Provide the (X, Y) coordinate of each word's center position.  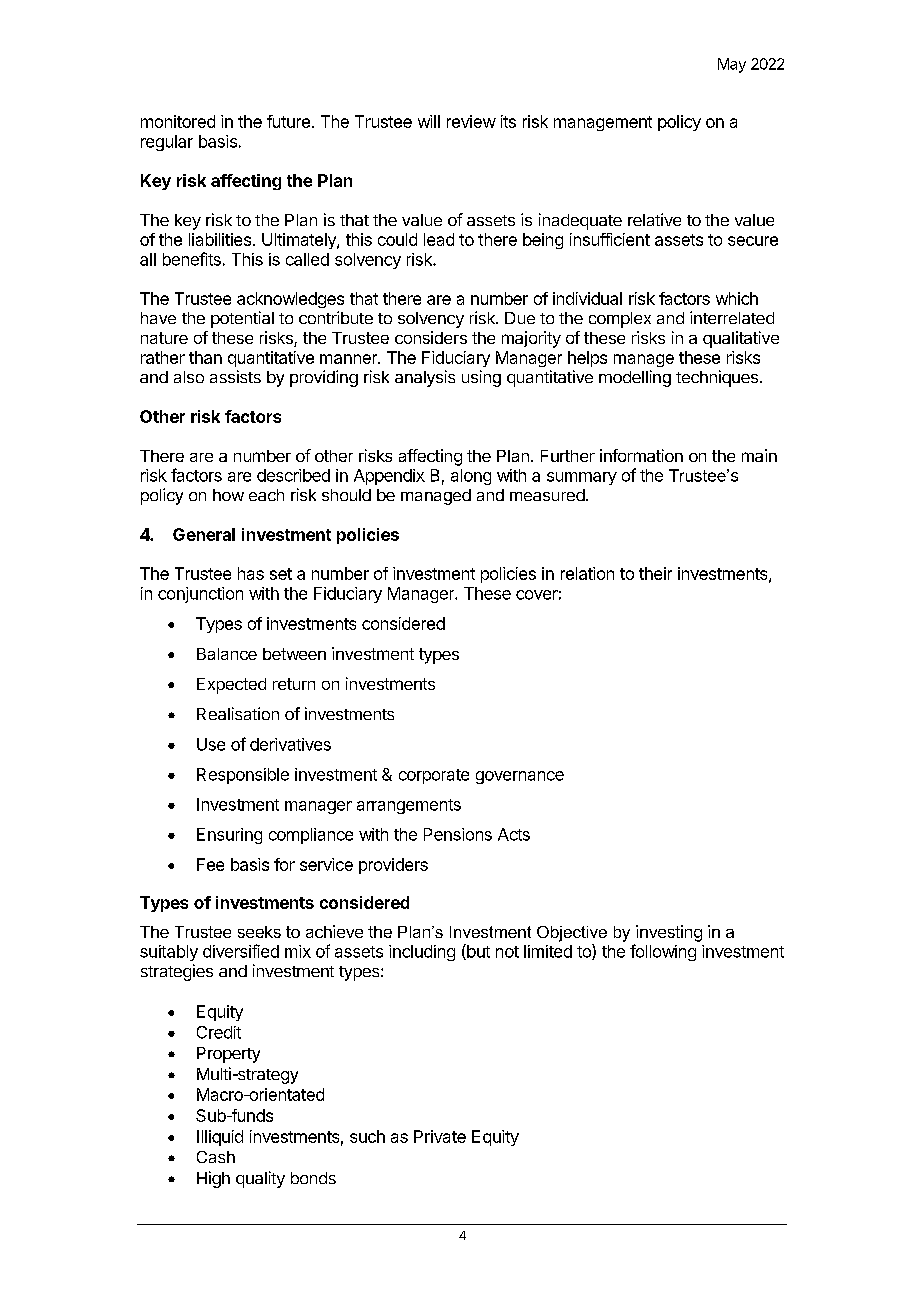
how (228, 495)
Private (440, 1136)
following (663, 952)
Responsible (243, 776)
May (732, 65)
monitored (178, 121)
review (471, 121)
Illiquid (220, 1138)
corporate (434, 776)
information (641, 455)
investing (669, 933)
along (471, 477)
